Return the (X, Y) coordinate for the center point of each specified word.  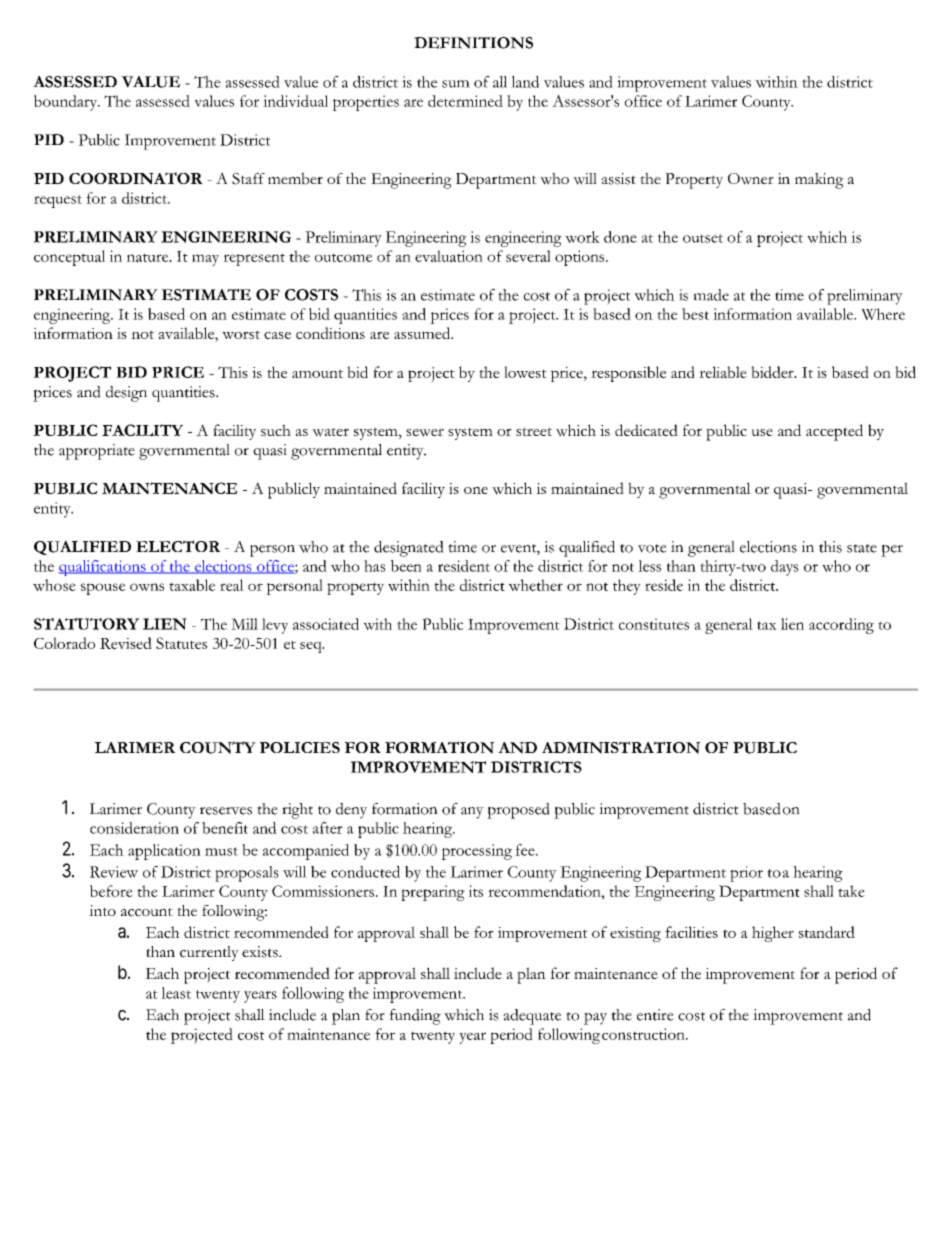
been (406, 566)
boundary (66, 103)
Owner (751, 179)
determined (465, 101)
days (785, 568)
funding (415, 1017)
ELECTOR (178, 546)
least (176, 993)
